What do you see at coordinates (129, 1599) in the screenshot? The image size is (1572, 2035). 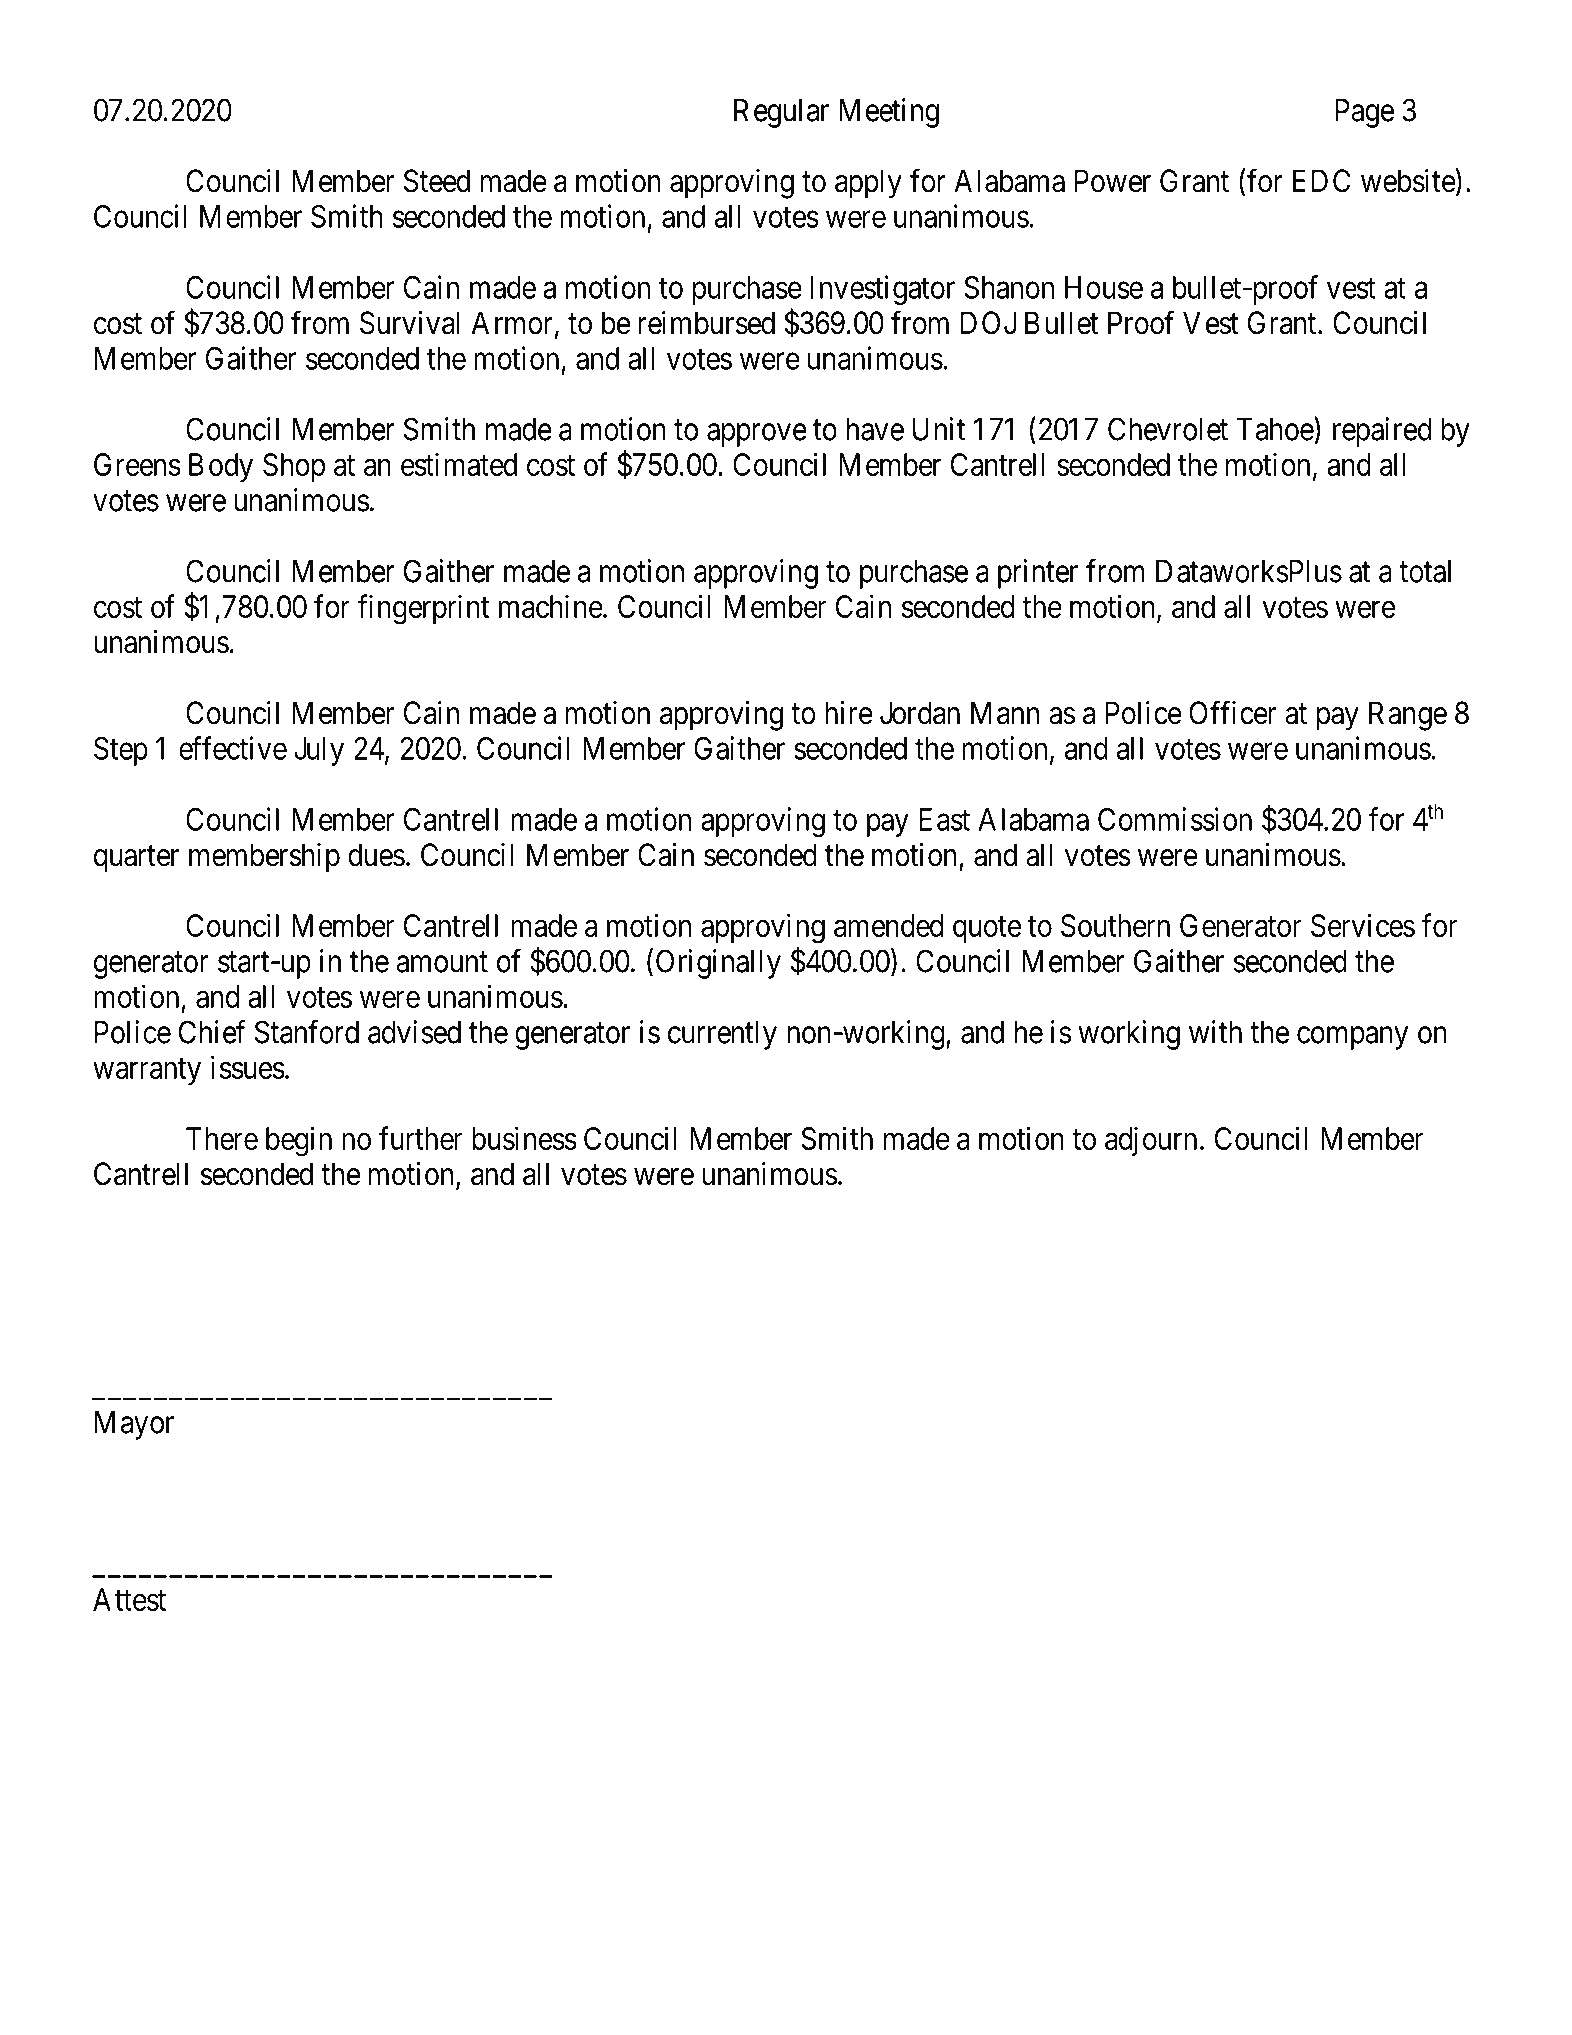 I see `Attest` at bounding box center [129, 1599].
